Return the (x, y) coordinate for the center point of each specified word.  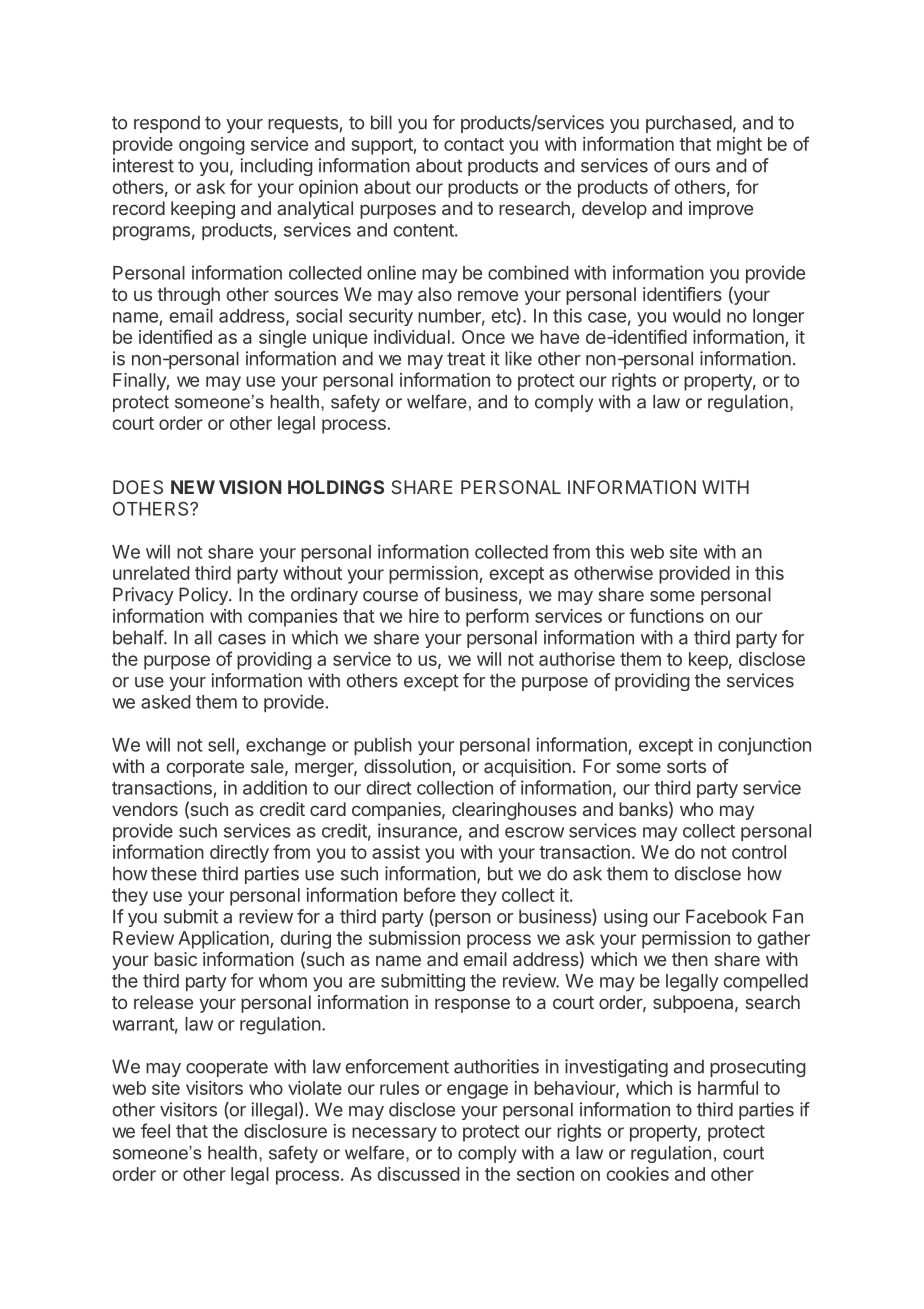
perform (497, 617)
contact (474, 144)
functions (666, 615)
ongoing (212, 146)
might (739, 146)
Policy (204, 596)
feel (155, 1130)
